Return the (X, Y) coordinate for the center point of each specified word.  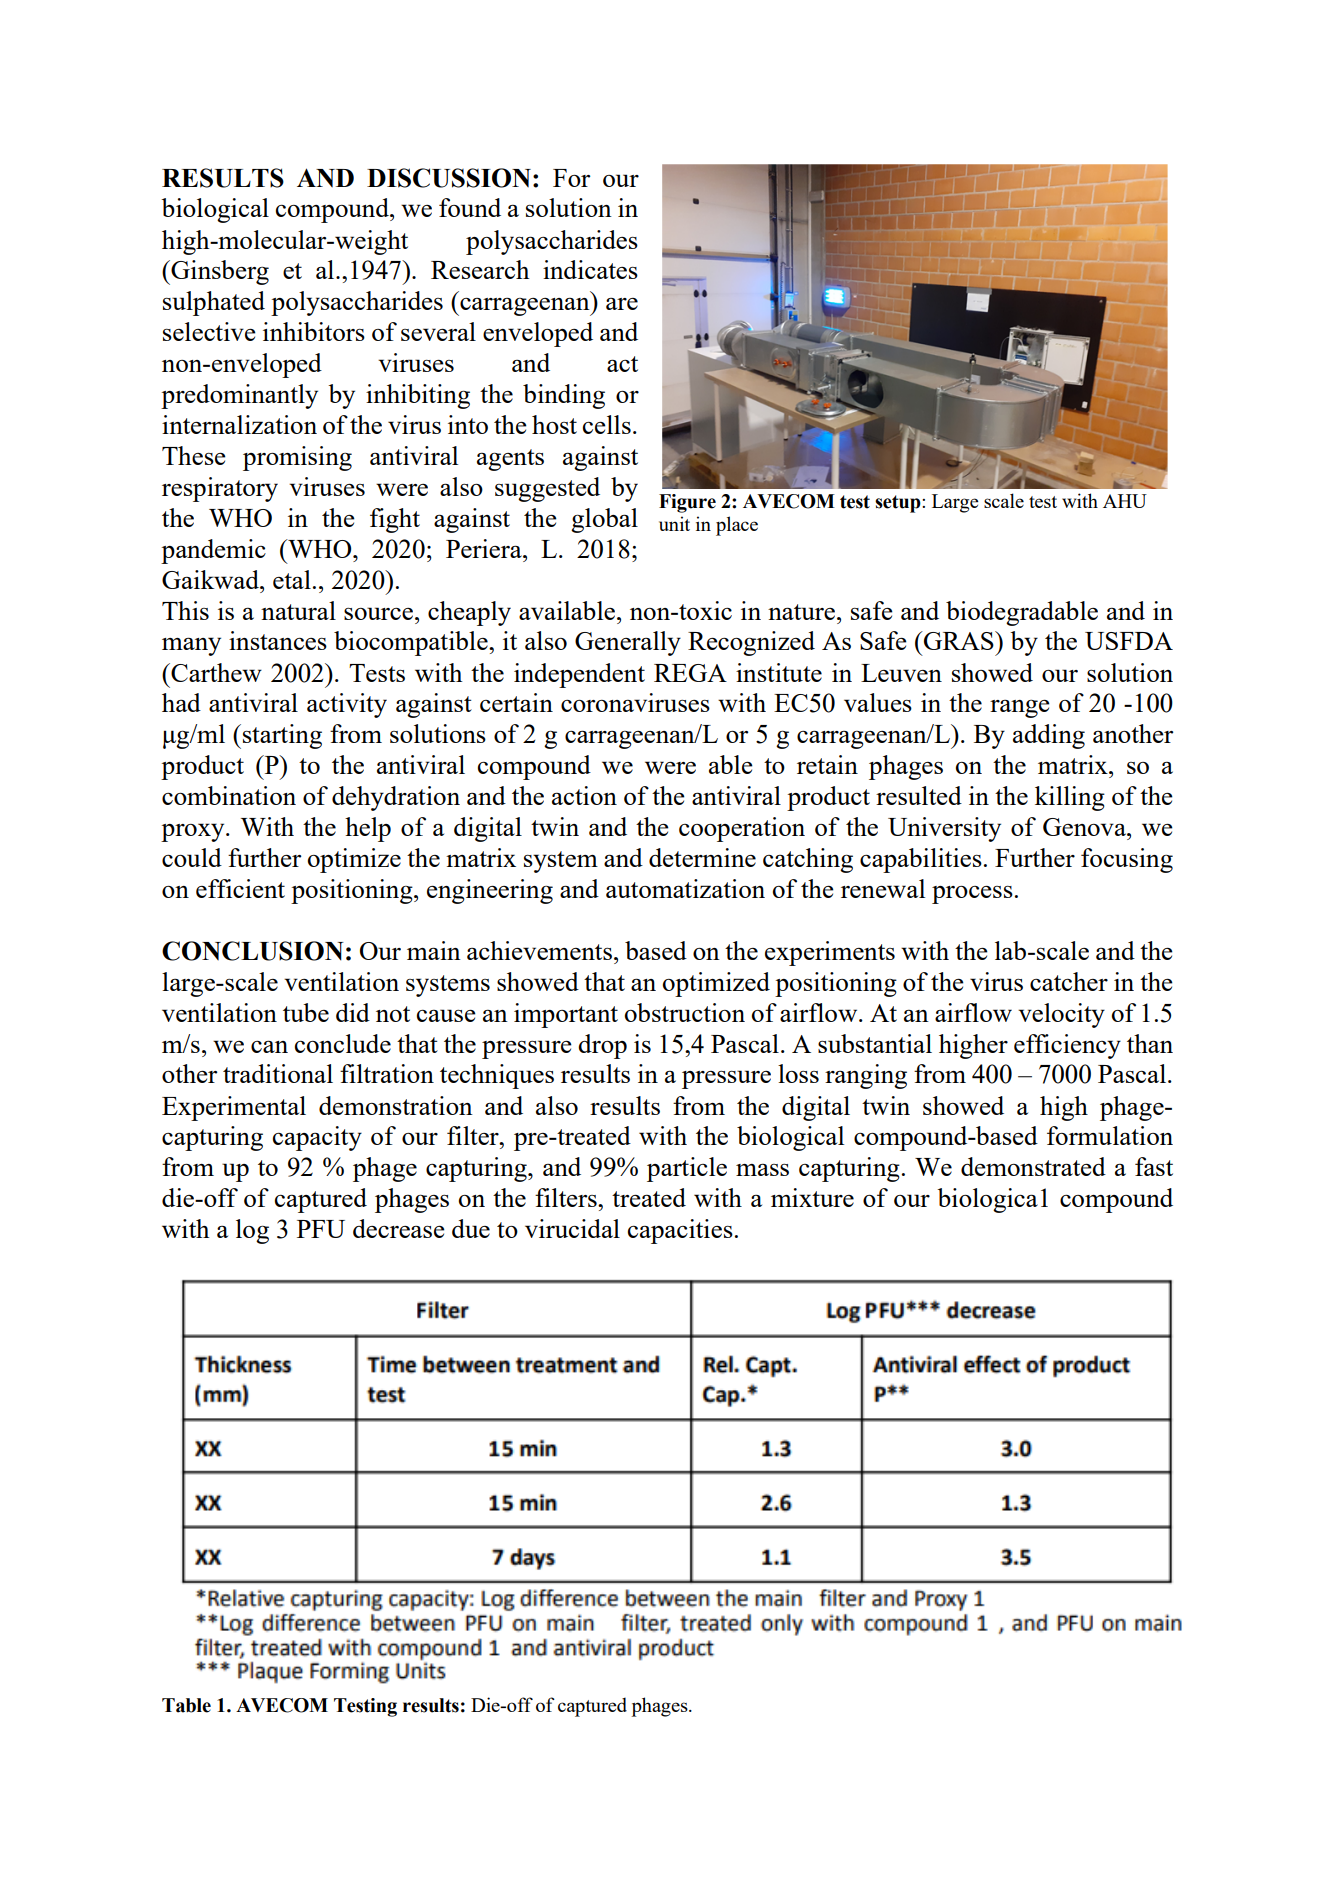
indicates (590, 269)
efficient (240, 888)
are (622, 304)
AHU (1125, 501)
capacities (680, 1231)
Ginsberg (219, 272)
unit (674, 523)
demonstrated (1033, 1166)
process (972, 895)
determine (702, 857)
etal (292, 579)
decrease (399, 1228)
